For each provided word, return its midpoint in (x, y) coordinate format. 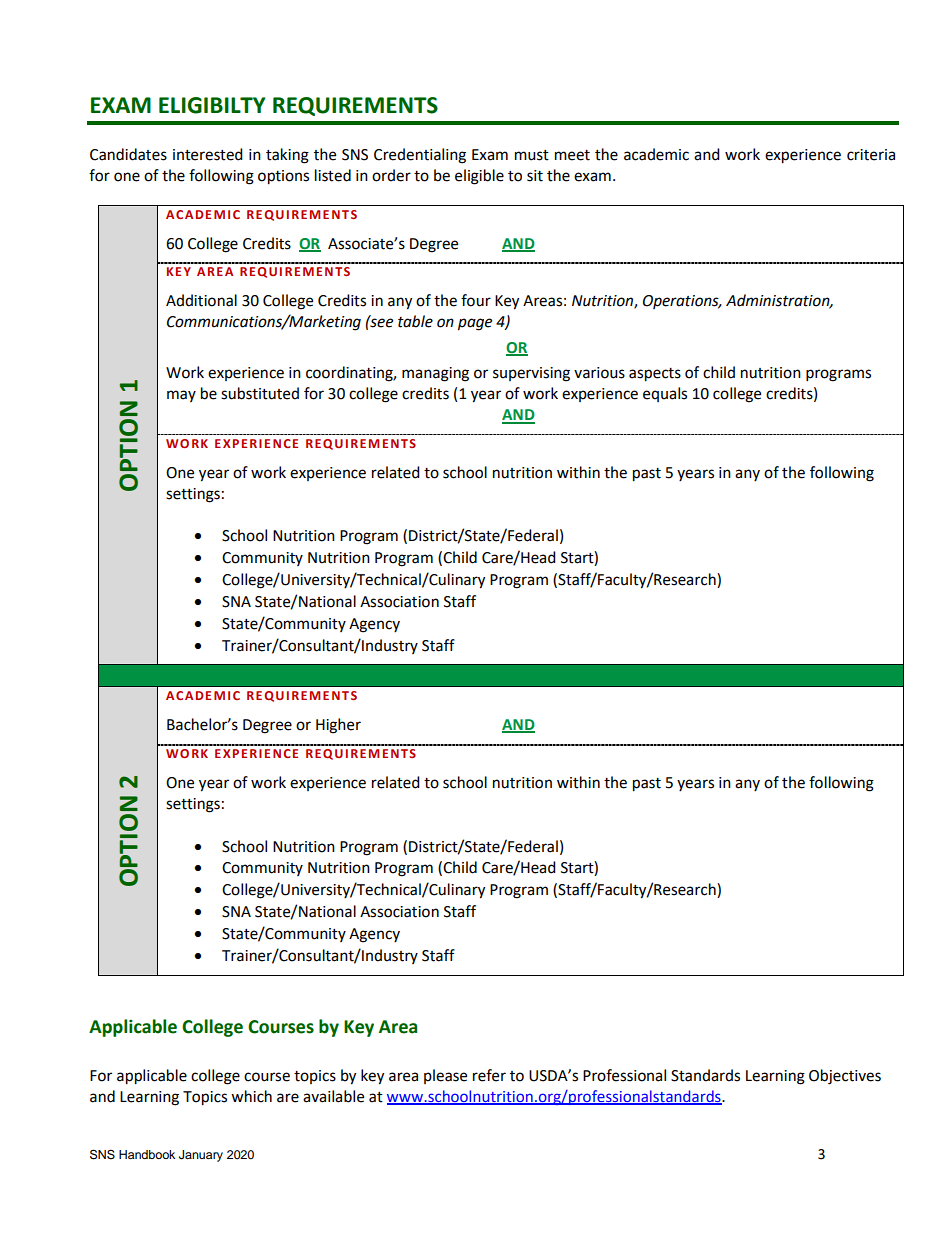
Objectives (845, 1077)
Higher (338, 726)
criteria (871, 155)
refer (489, 1075)
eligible (479, 177)
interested (208, 154)
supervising (531, 374)
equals (665, 394)
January (201, 1156)
